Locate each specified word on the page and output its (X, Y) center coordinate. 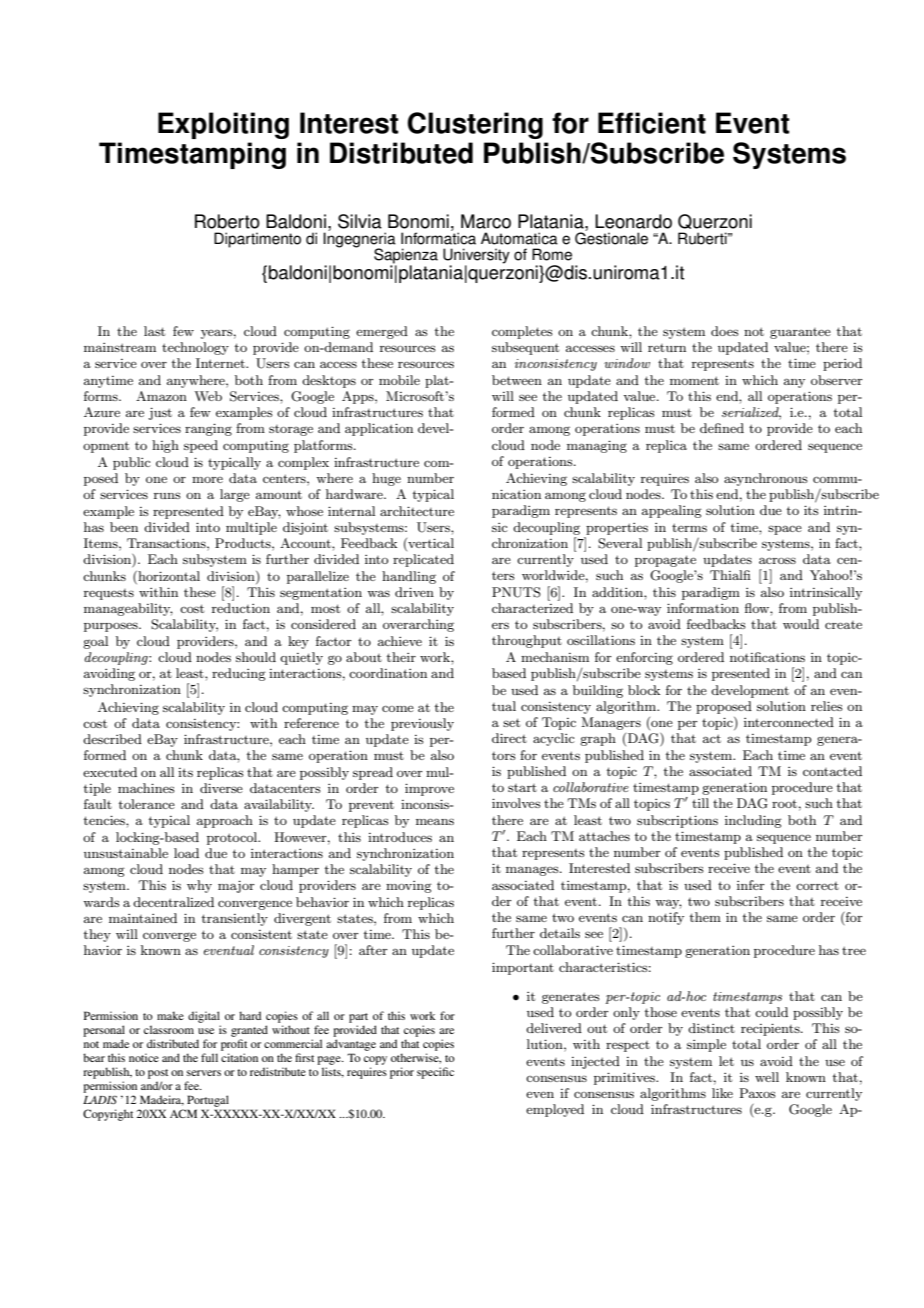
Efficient (652, 123)
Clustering (475, 125)
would (801, 624)
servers (204, 1073)
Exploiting (223, 125)
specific (435, 1073)
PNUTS (516, 592)
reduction (241, 608)
